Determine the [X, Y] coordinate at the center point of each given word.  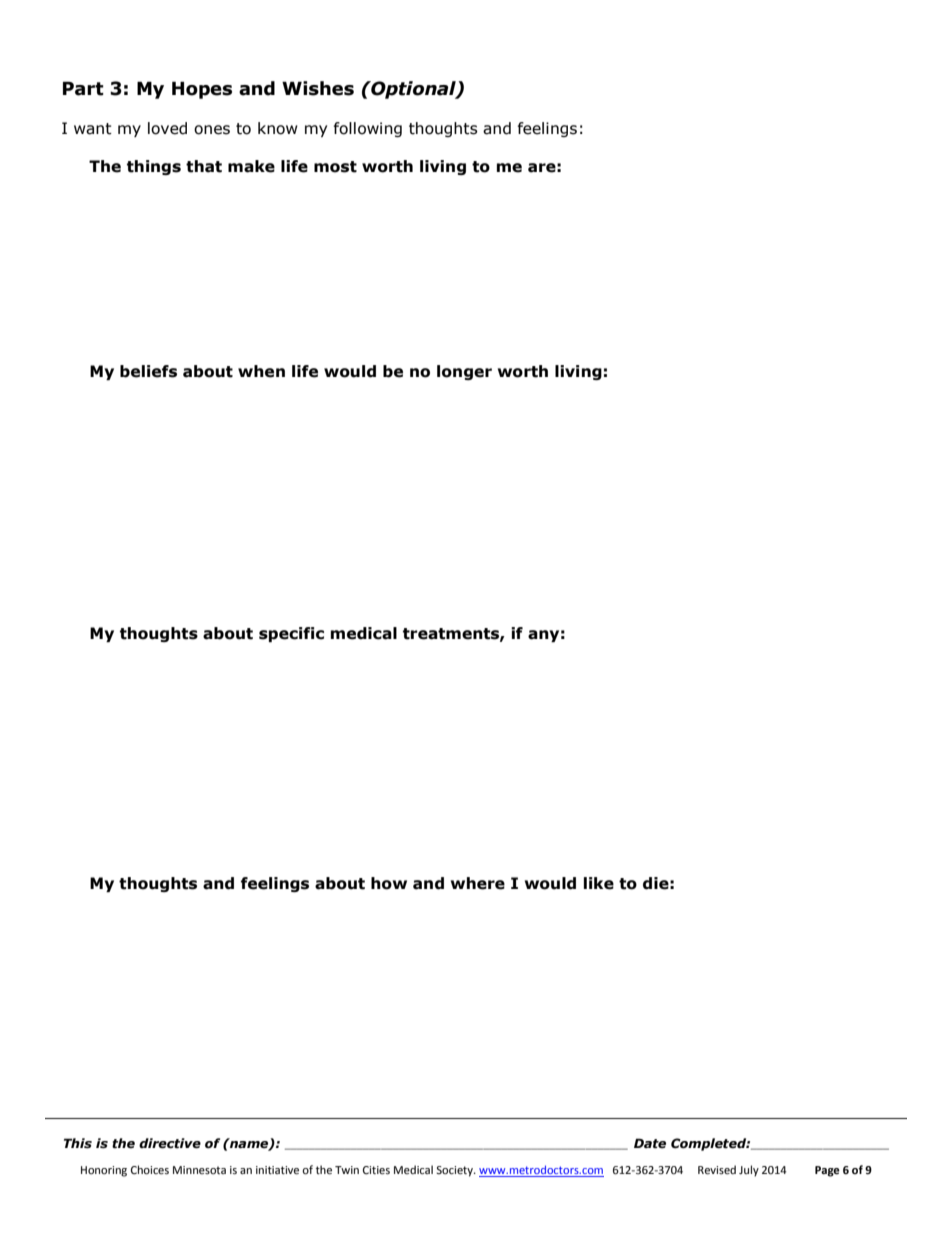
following [368, 129]
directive [170, 1143]
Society [455, 1171]
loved [167, 128]
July [749, 1171]
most [335, 167]
